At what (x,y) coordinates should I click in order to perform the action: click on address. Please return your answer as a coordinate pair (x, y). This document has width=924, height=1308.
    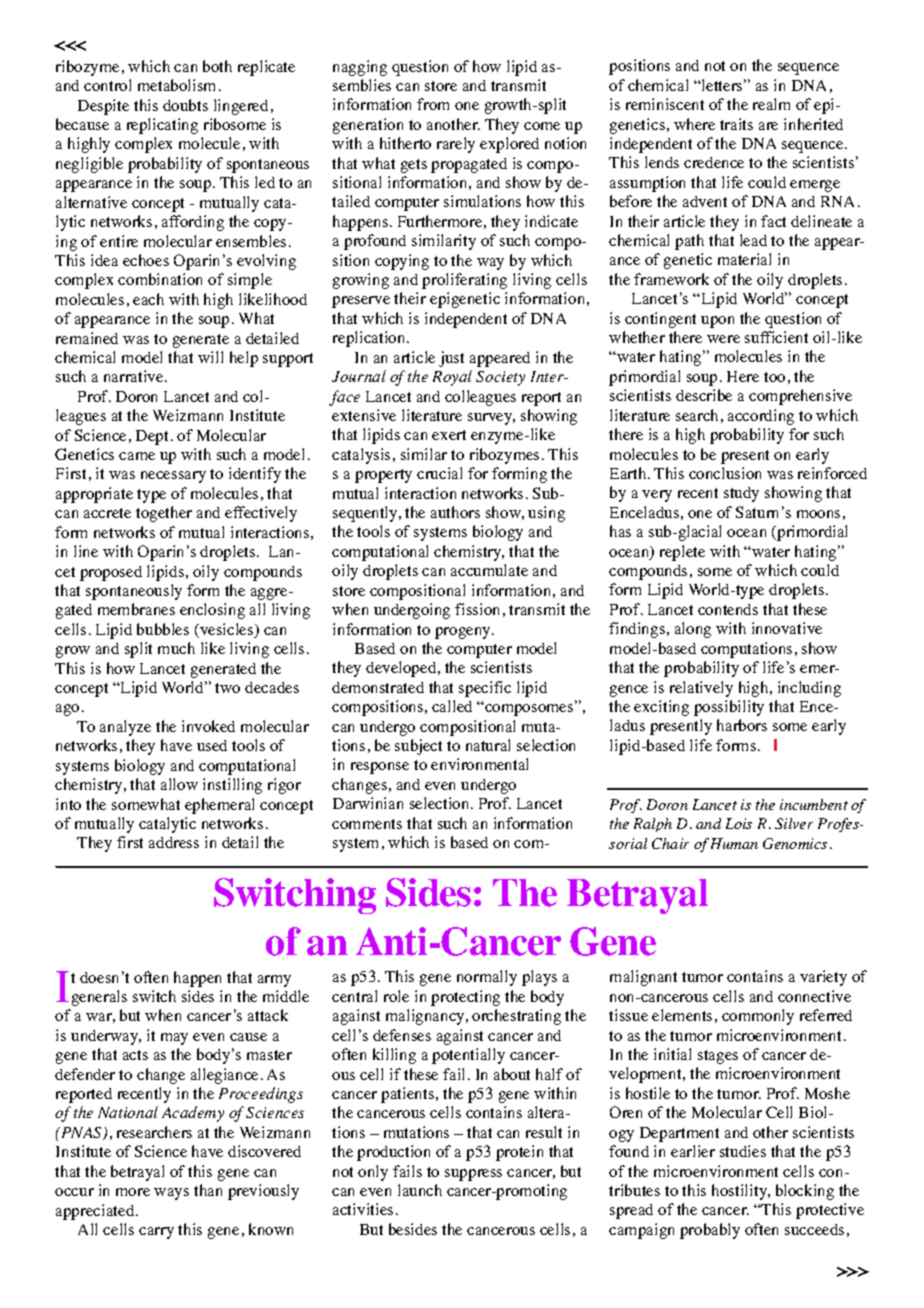
    Looking at the image, I should click on (174, 842).
